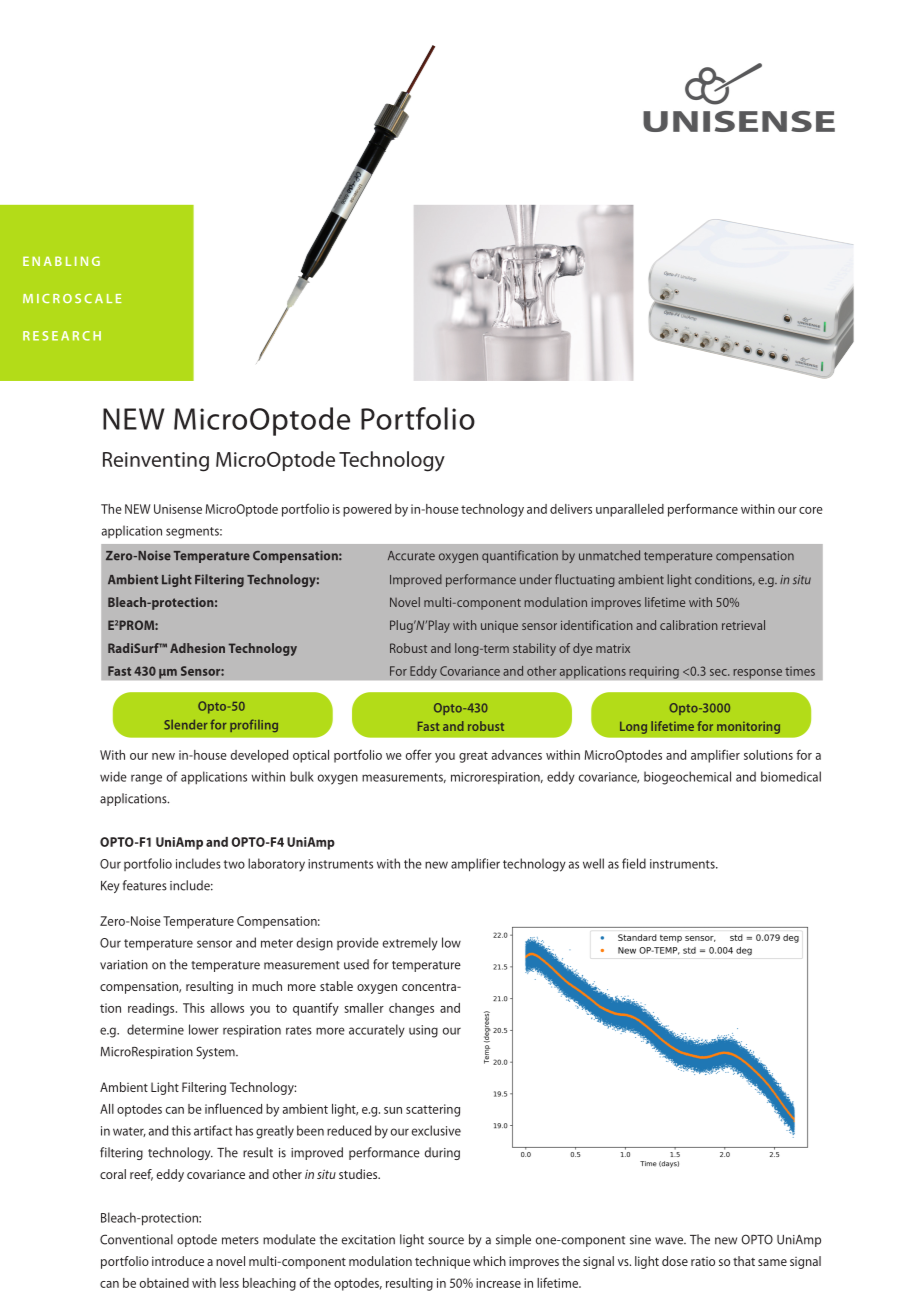 The height and width of the screenshot is (1308, 924). I want to click on biogeochemical, so click(687, 778).
